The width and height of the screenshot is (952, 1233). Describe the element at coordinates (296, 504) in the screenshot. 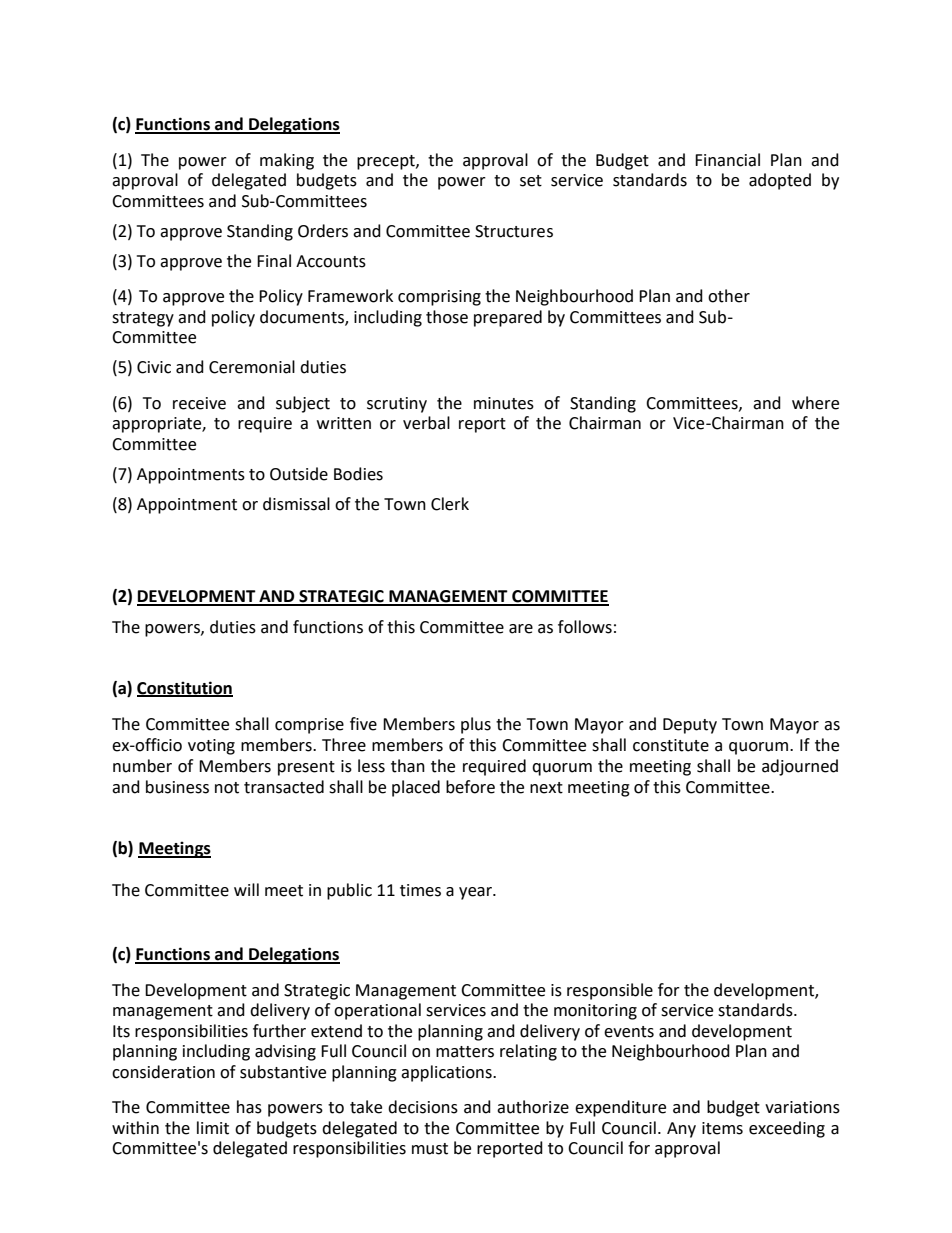

I see `dismissal` at that location.
